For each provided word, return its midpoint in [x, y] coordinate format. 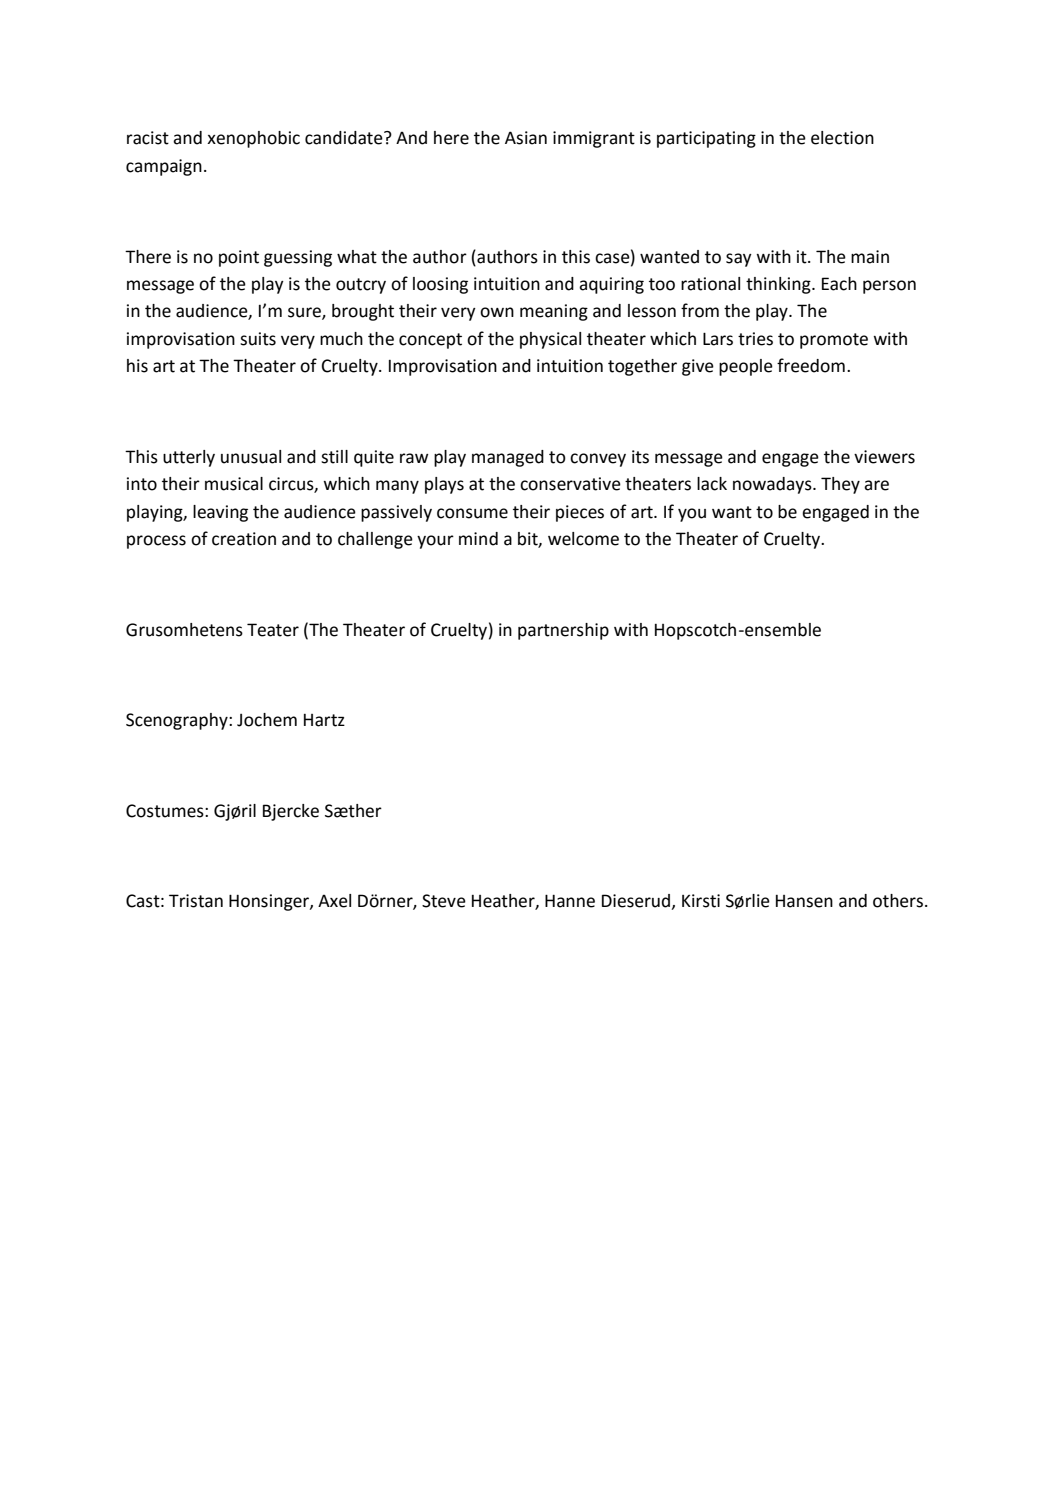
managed [508, 458]
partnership [563, 631]
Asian [526, 138]
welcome [583, 539]
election [842, 138]
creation [244, 539]
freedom [811, 365]
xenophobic [253, 139]
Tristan [196, 901]
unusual [251, 457]
